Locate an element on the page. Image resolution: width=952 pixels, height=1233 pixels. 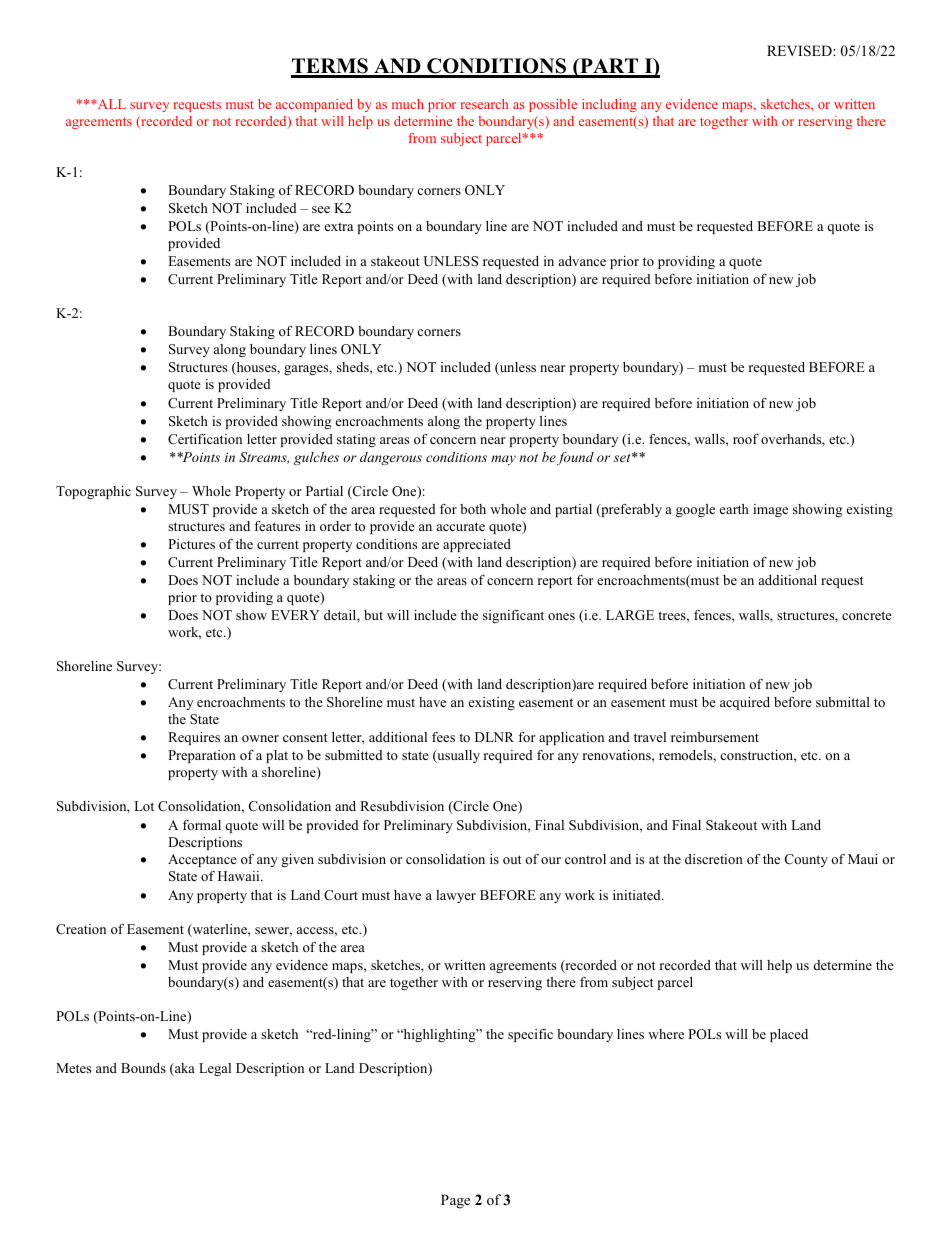
fees is located at coordinates (443, 737).
